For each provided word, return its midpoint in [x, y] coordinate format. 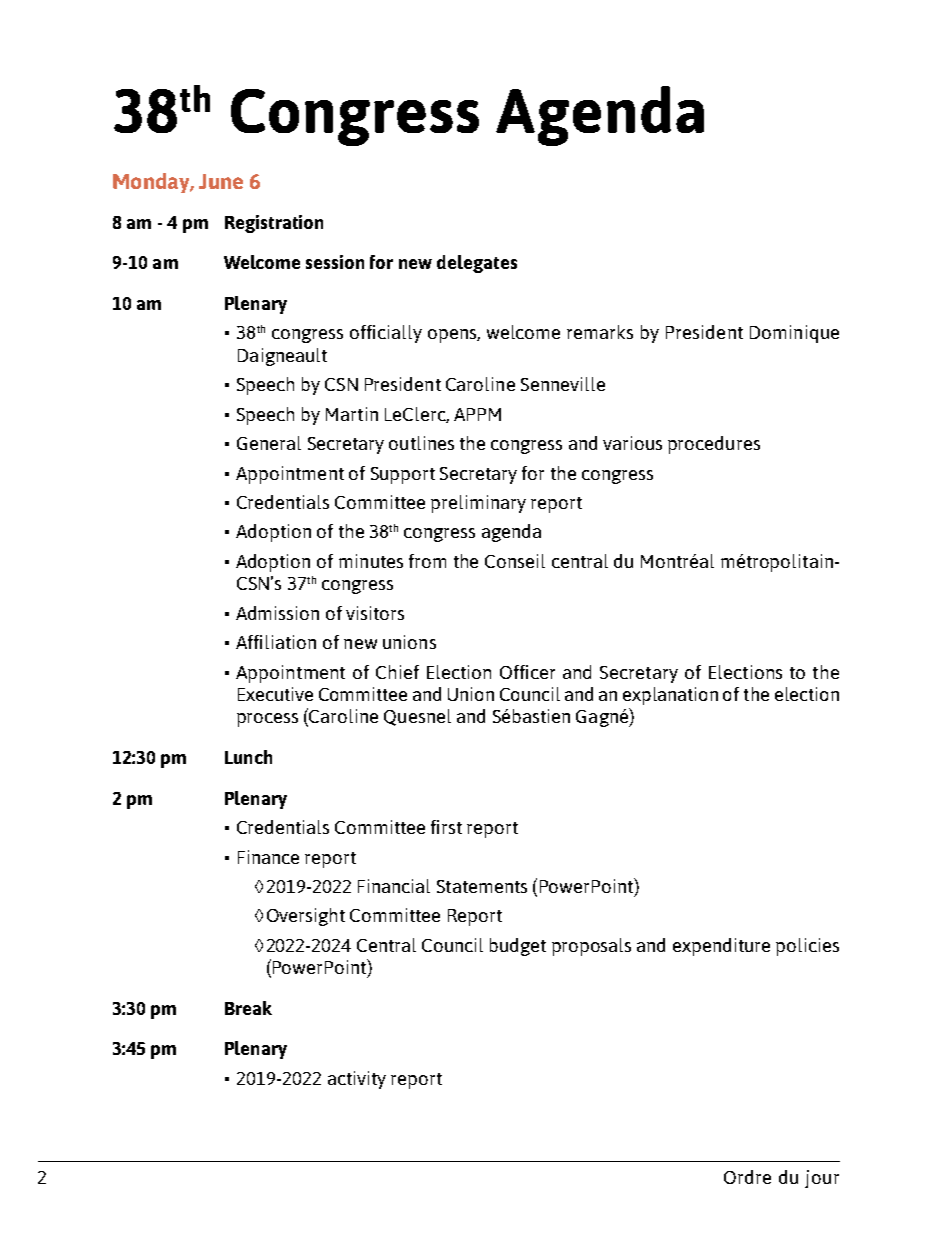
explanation [670, 696]
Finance [268, 857]
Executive [275, 694]
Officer [527, 672]
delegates [477, 264]
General [269, 443]
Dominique [794, 334]
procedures [714, 445]
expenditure [721, 947]
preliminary [478, 504]
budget [518, 947]
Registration [274, 224]
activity [357, 1080]
